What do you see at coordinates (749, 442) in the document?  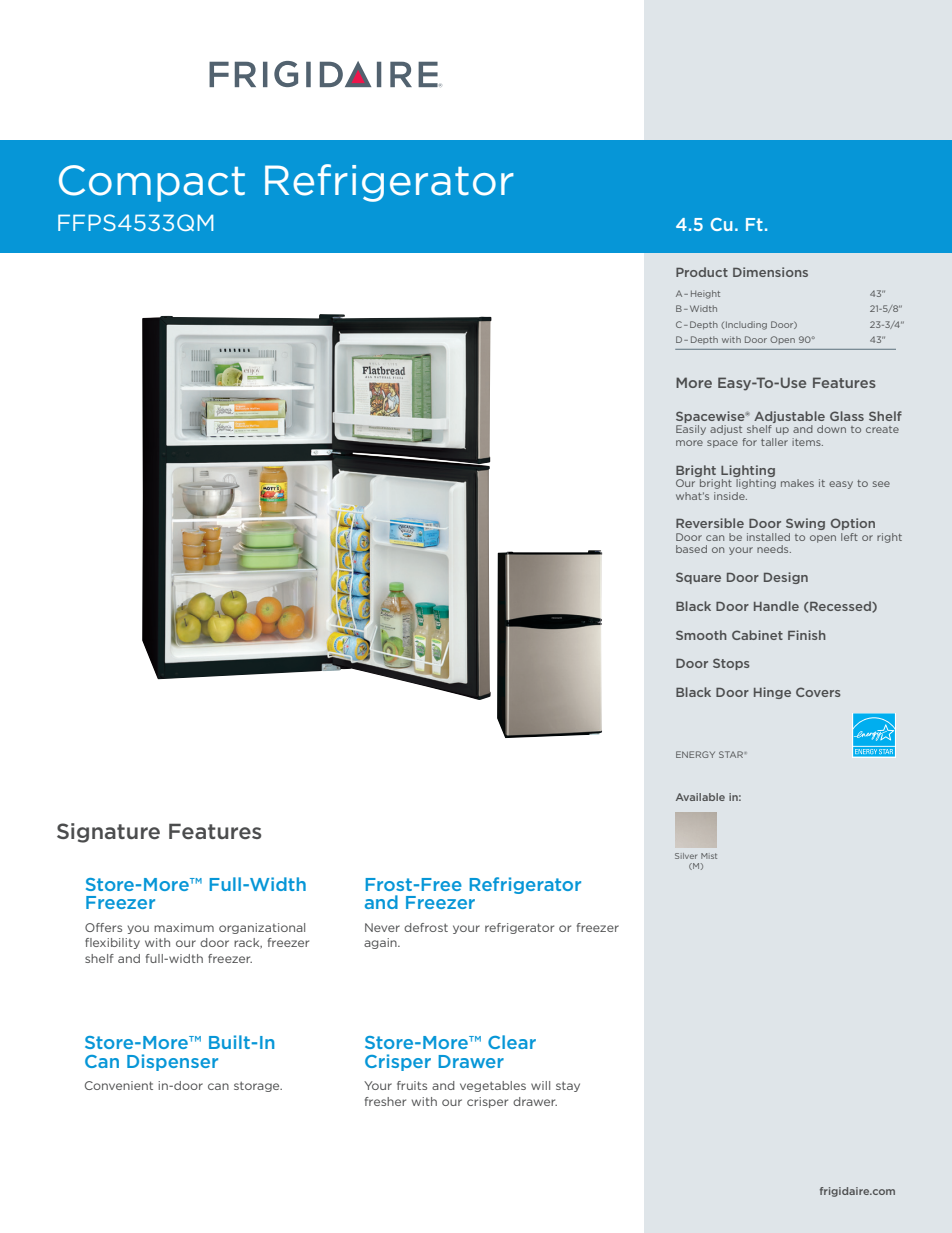 I see `for` at bounding box center [749, 442].
